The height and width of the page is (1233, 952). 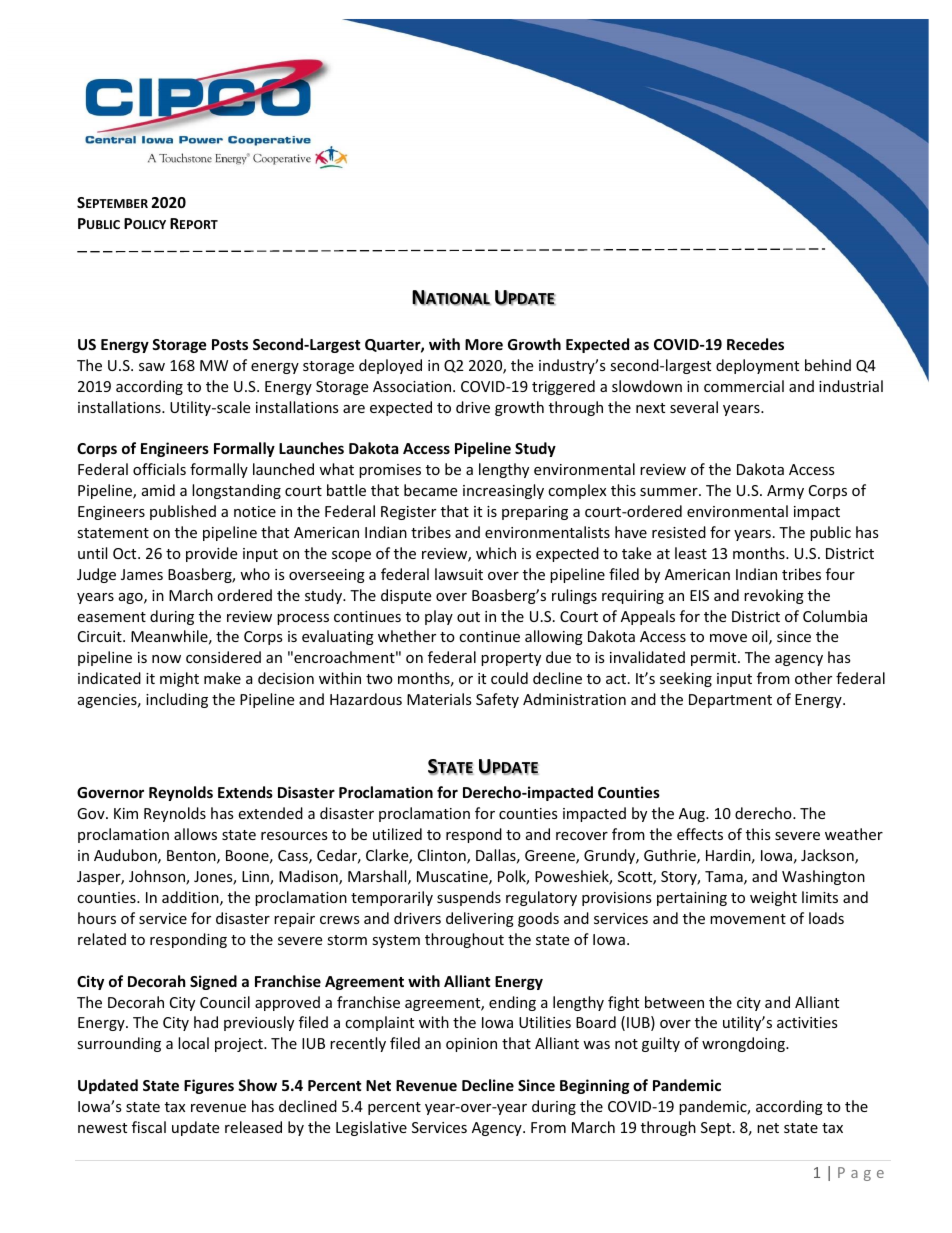 I want to click on easement, so click(x=111, y=617).
